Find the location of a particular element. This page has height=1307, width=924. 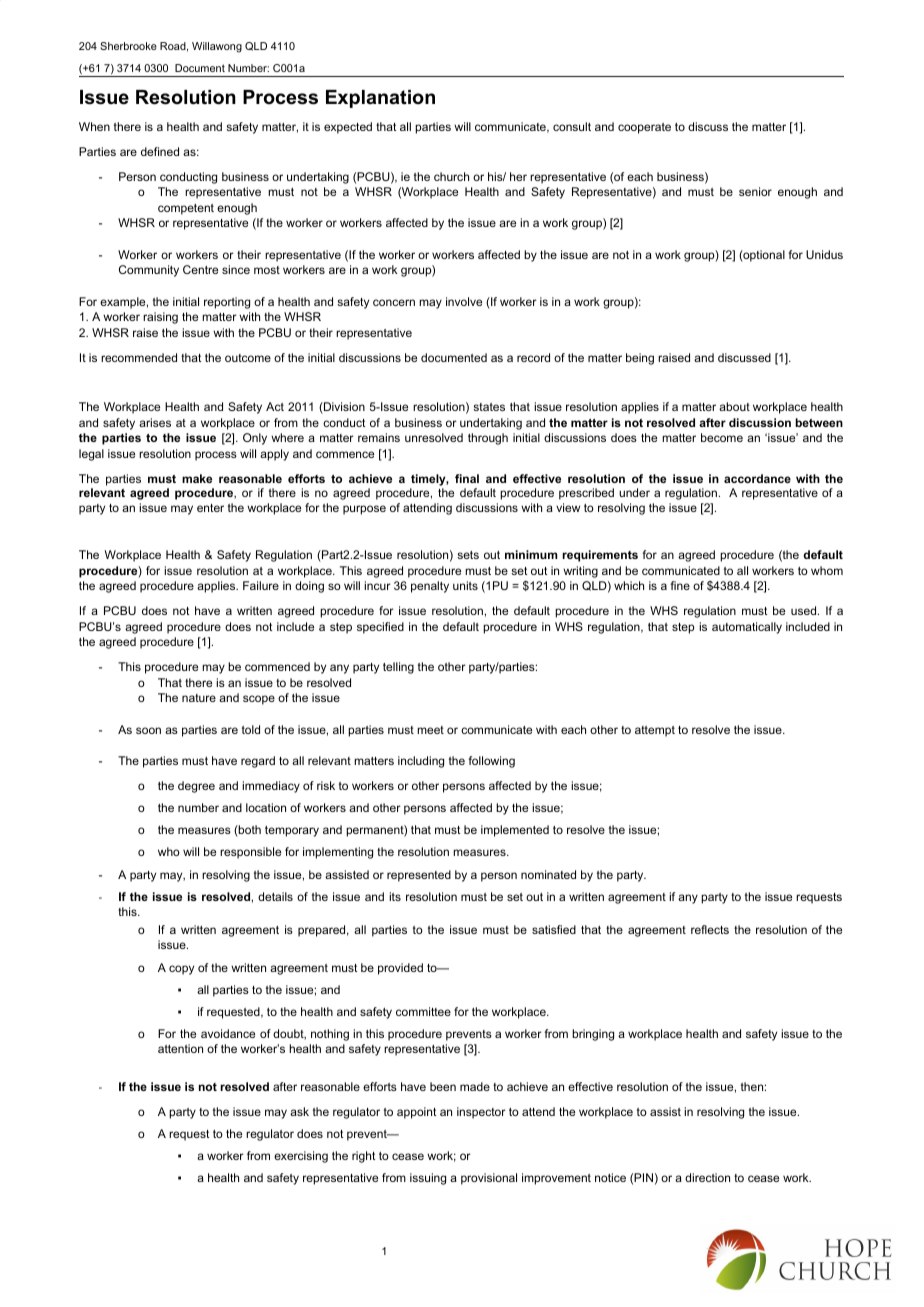

automatically is located at coordinates (747, 628).
